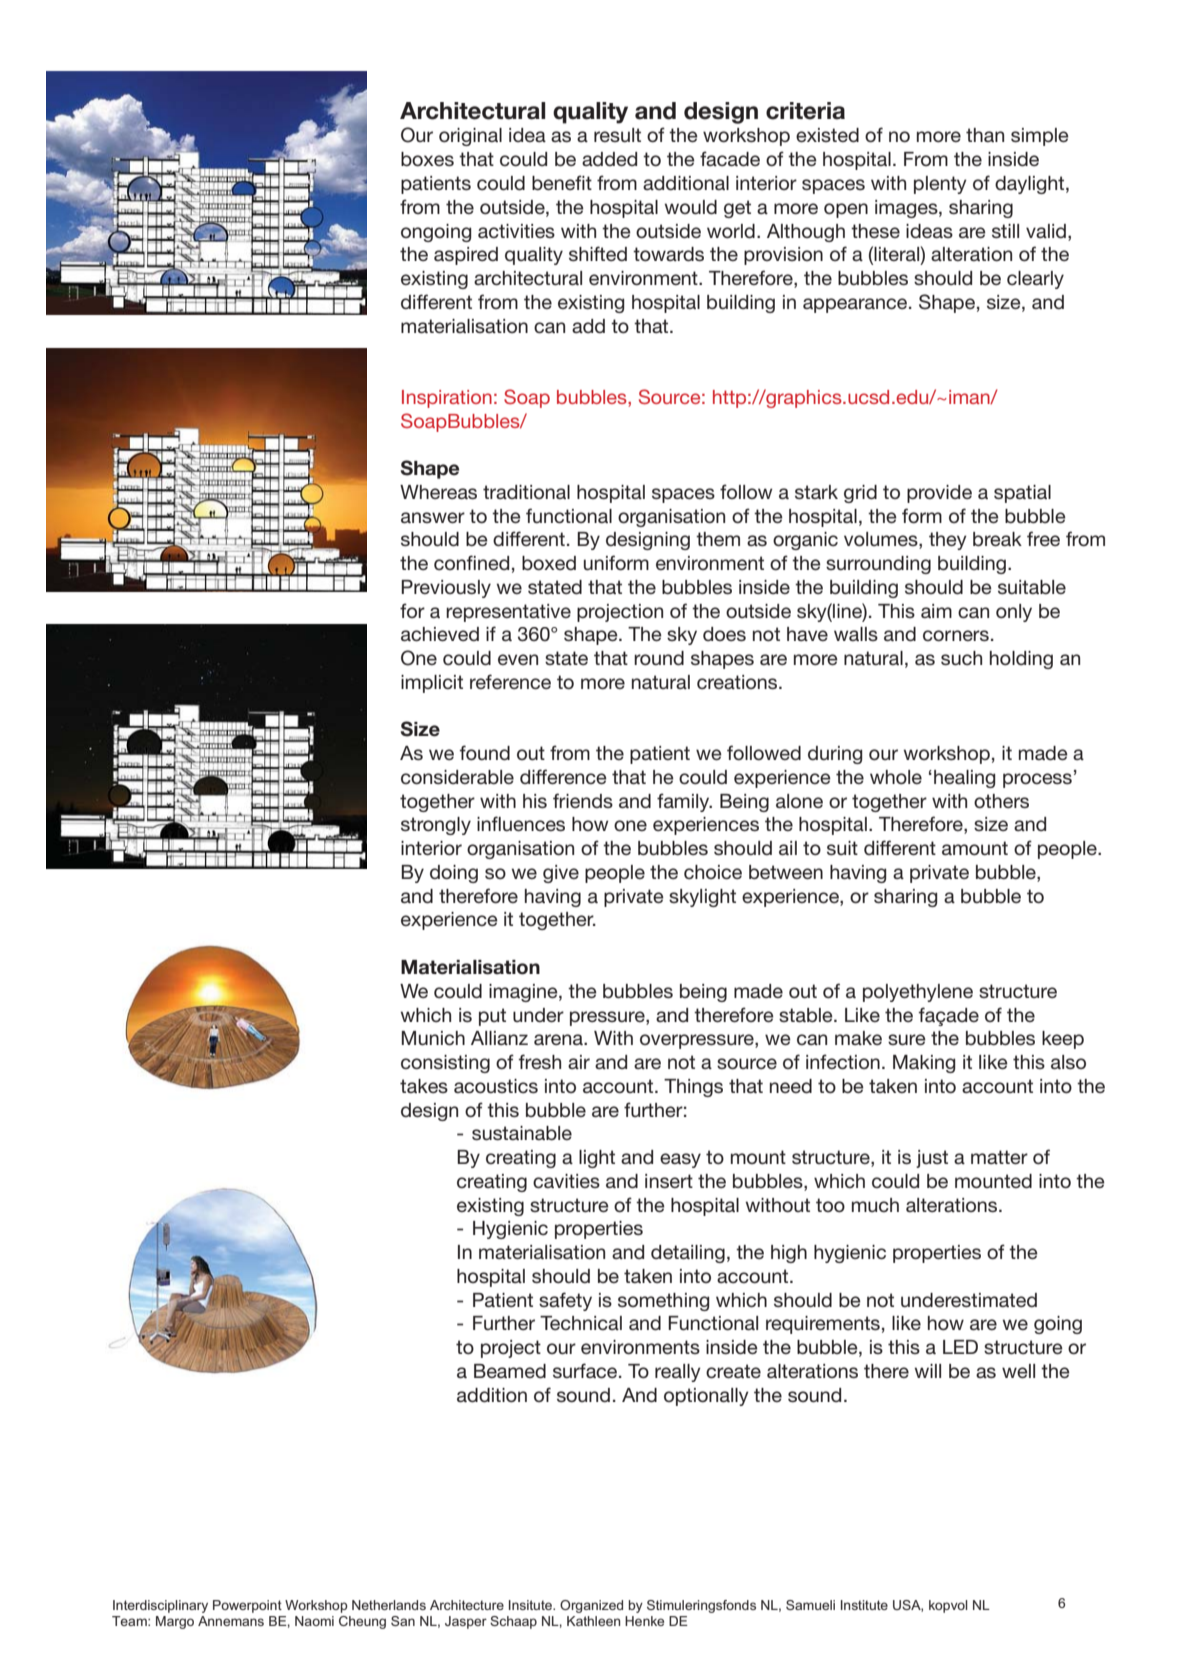  Describe the element at coordinates (561, 874) in the screenshot. I see `give` at that location.
